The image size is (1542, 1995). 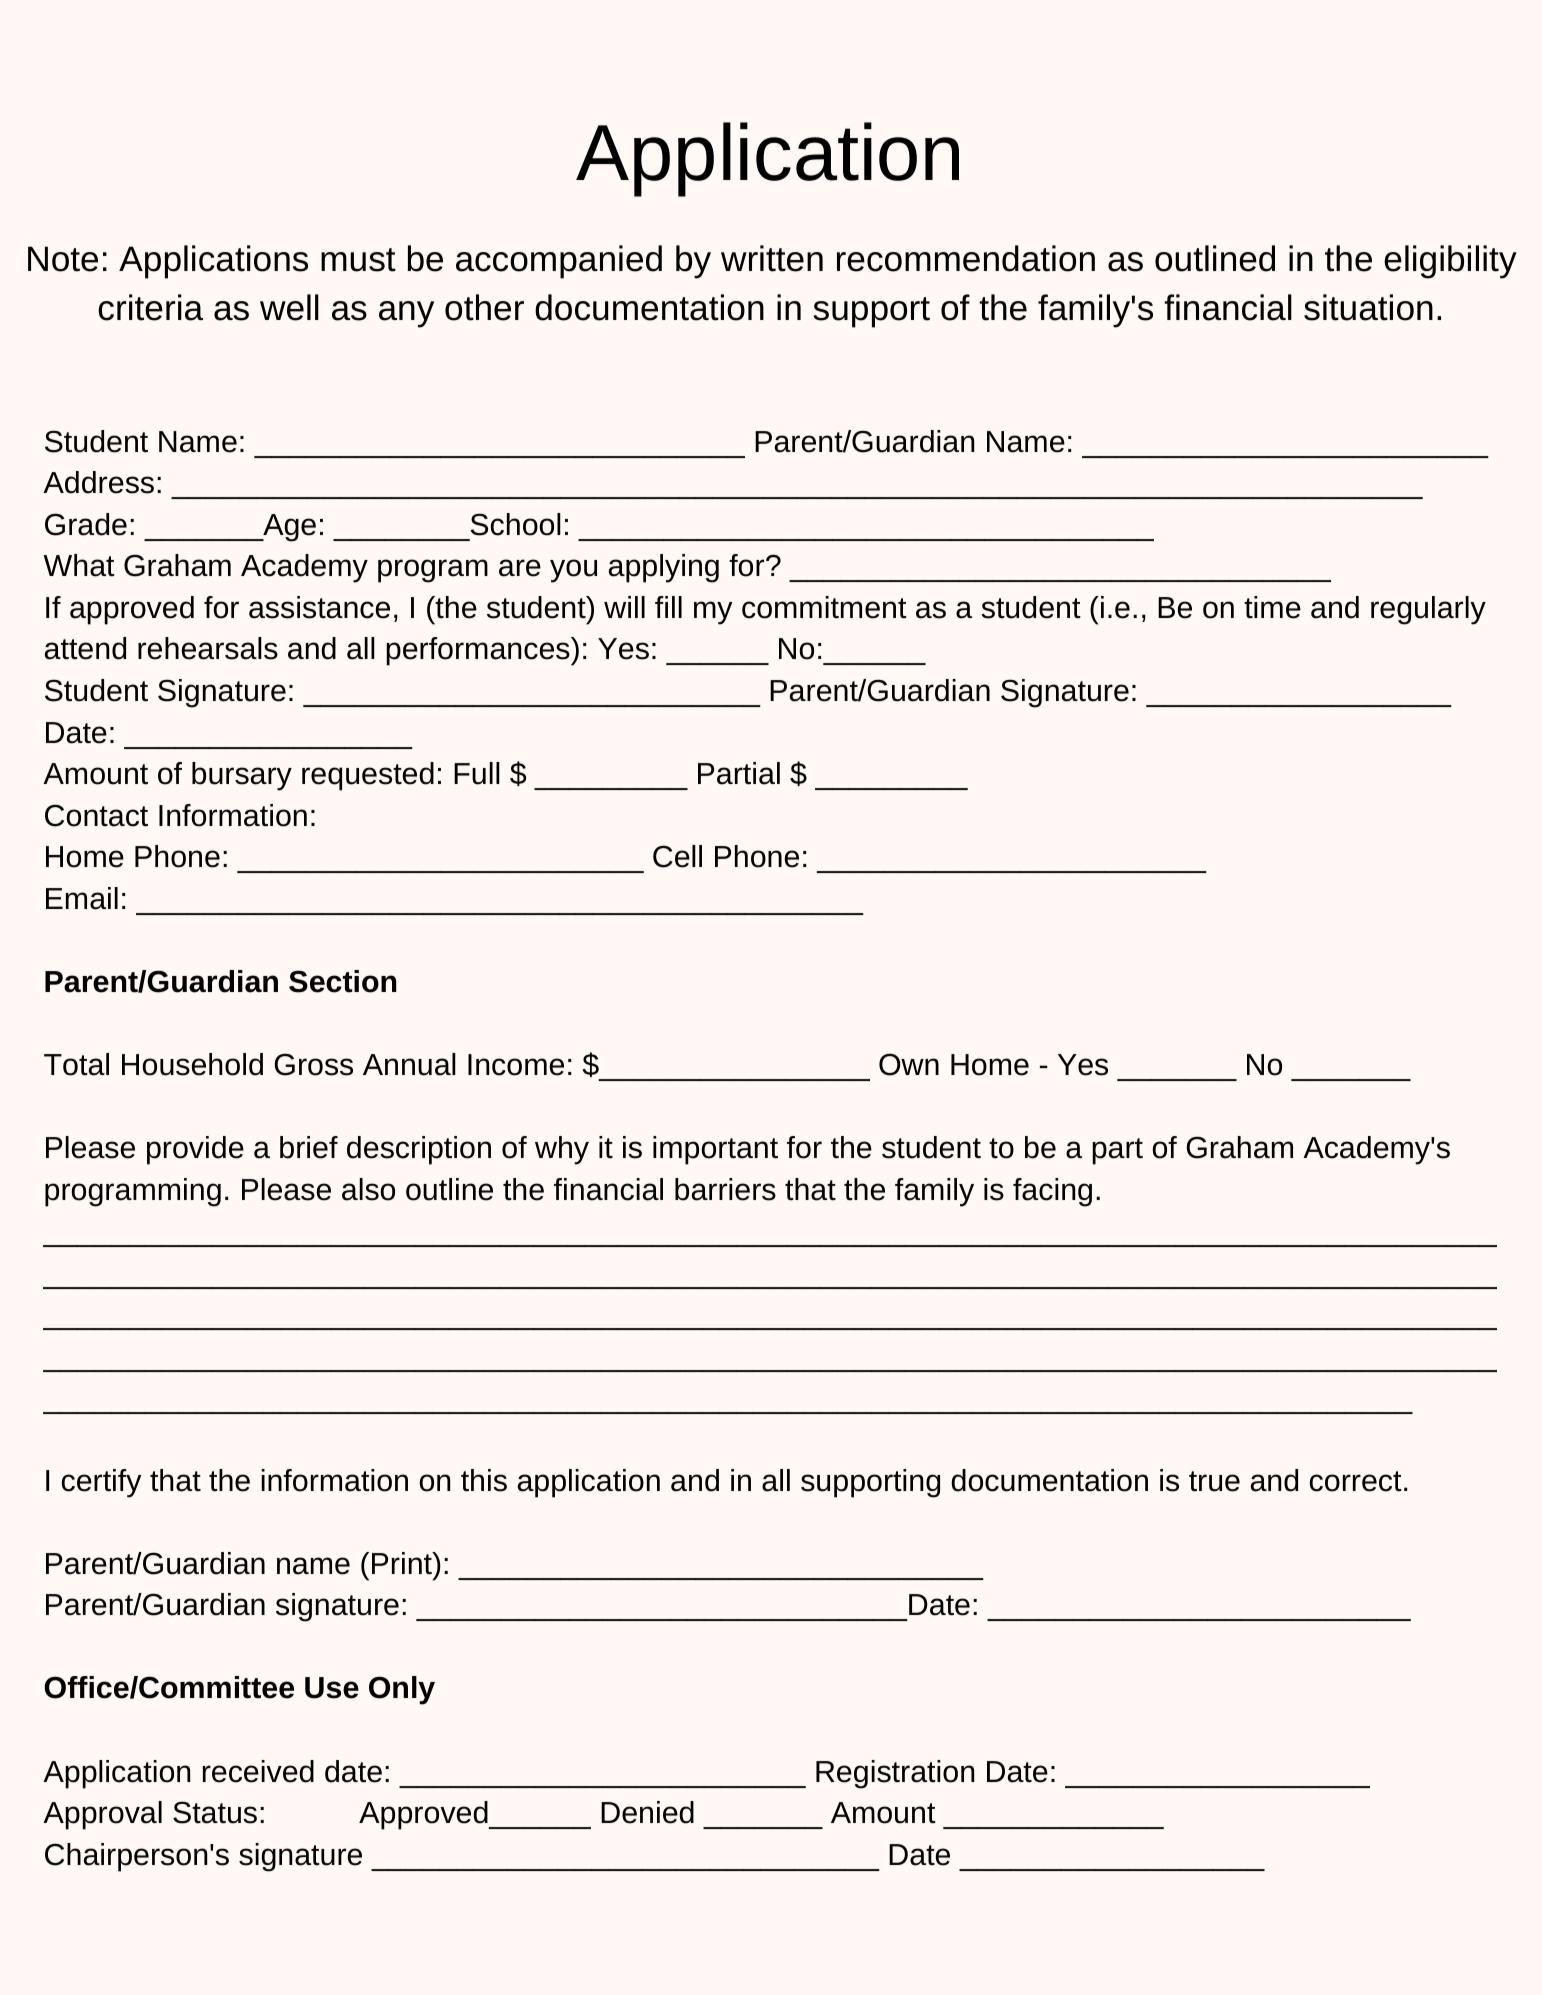 I want to click on Email, so click(x=82, y=898).
